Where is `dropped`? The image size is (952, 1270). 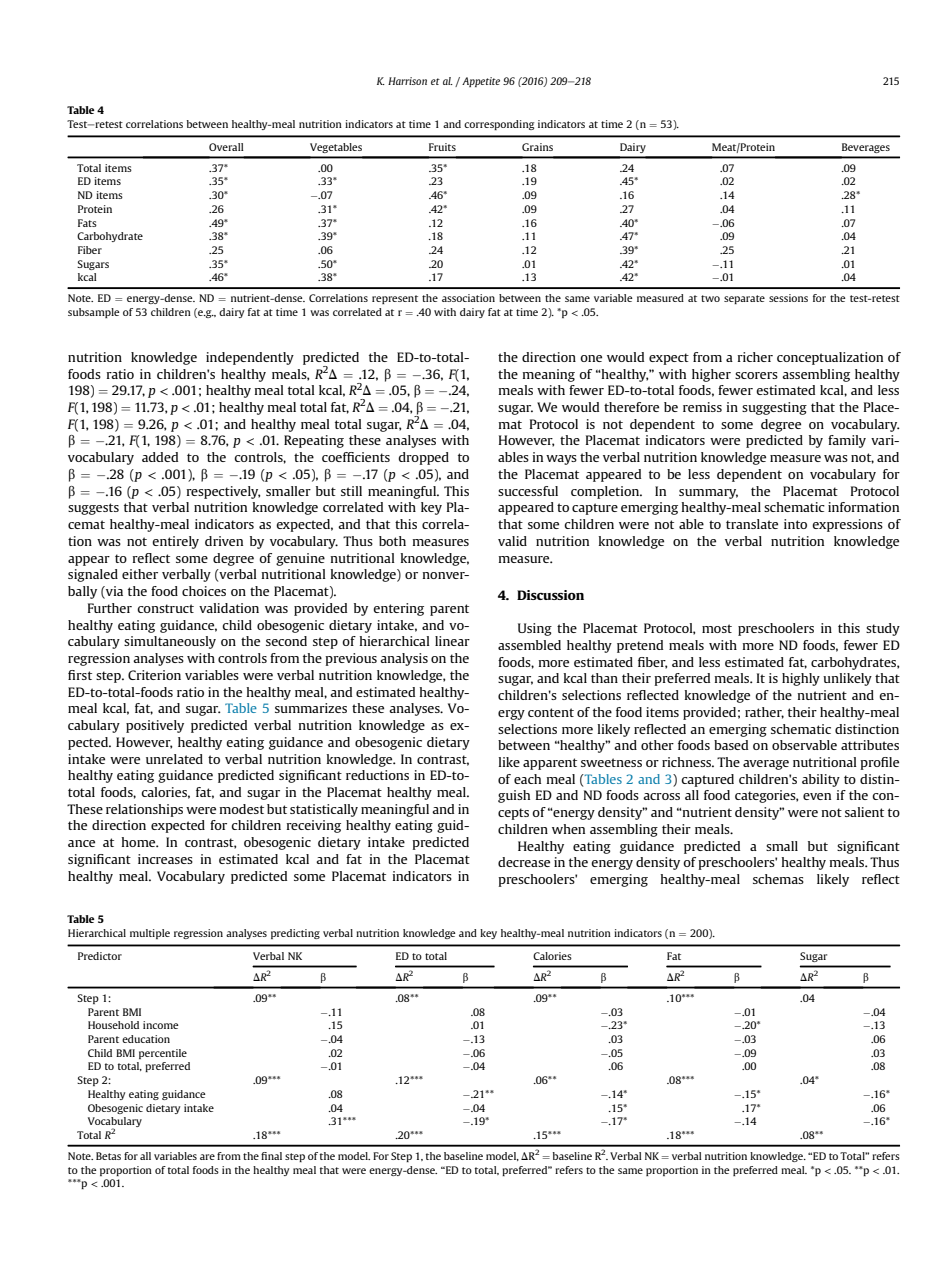 dropped is located at coordinates (423, 458).
